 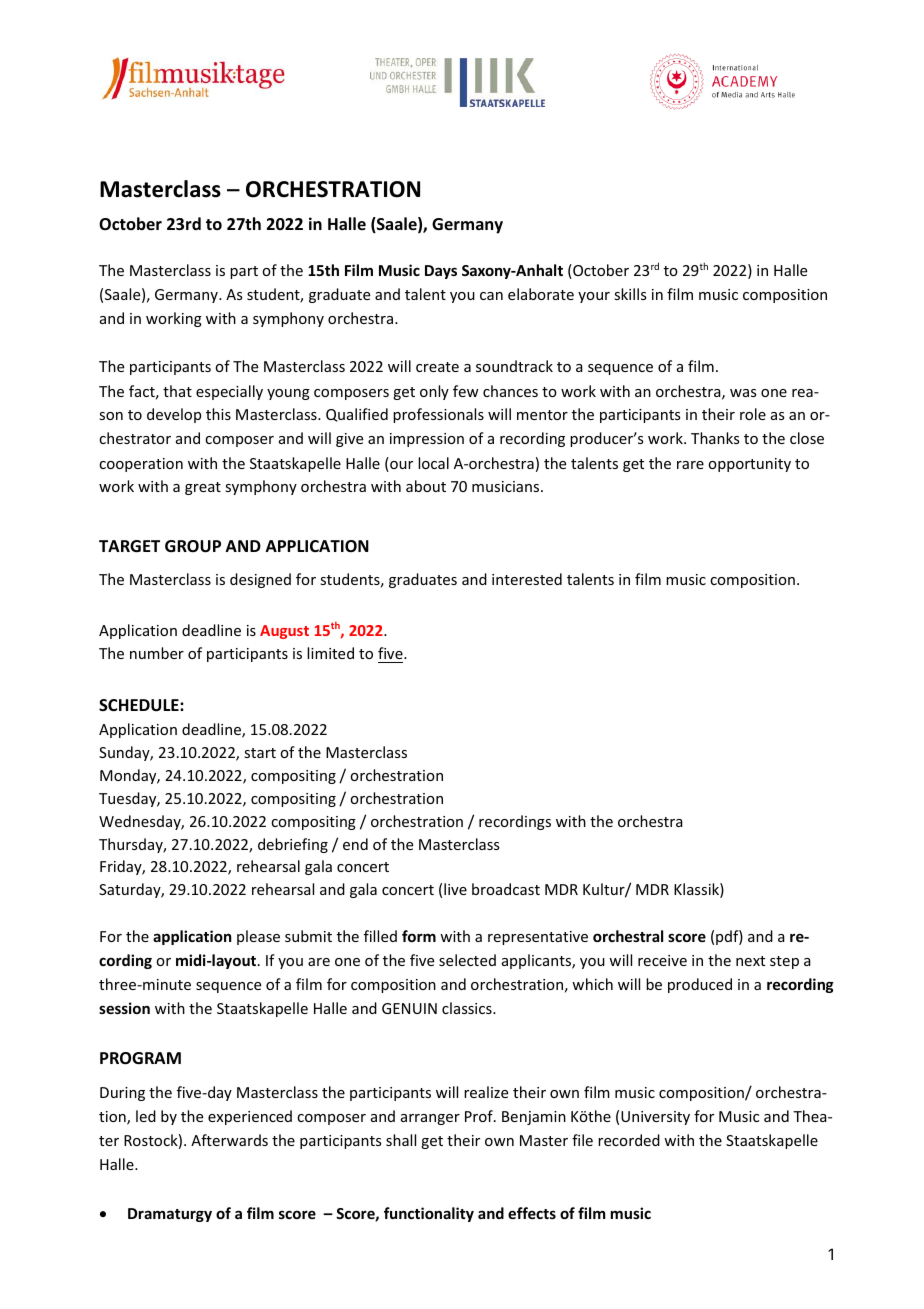 I want to click on GROUP, so click(x=193, y=546).
